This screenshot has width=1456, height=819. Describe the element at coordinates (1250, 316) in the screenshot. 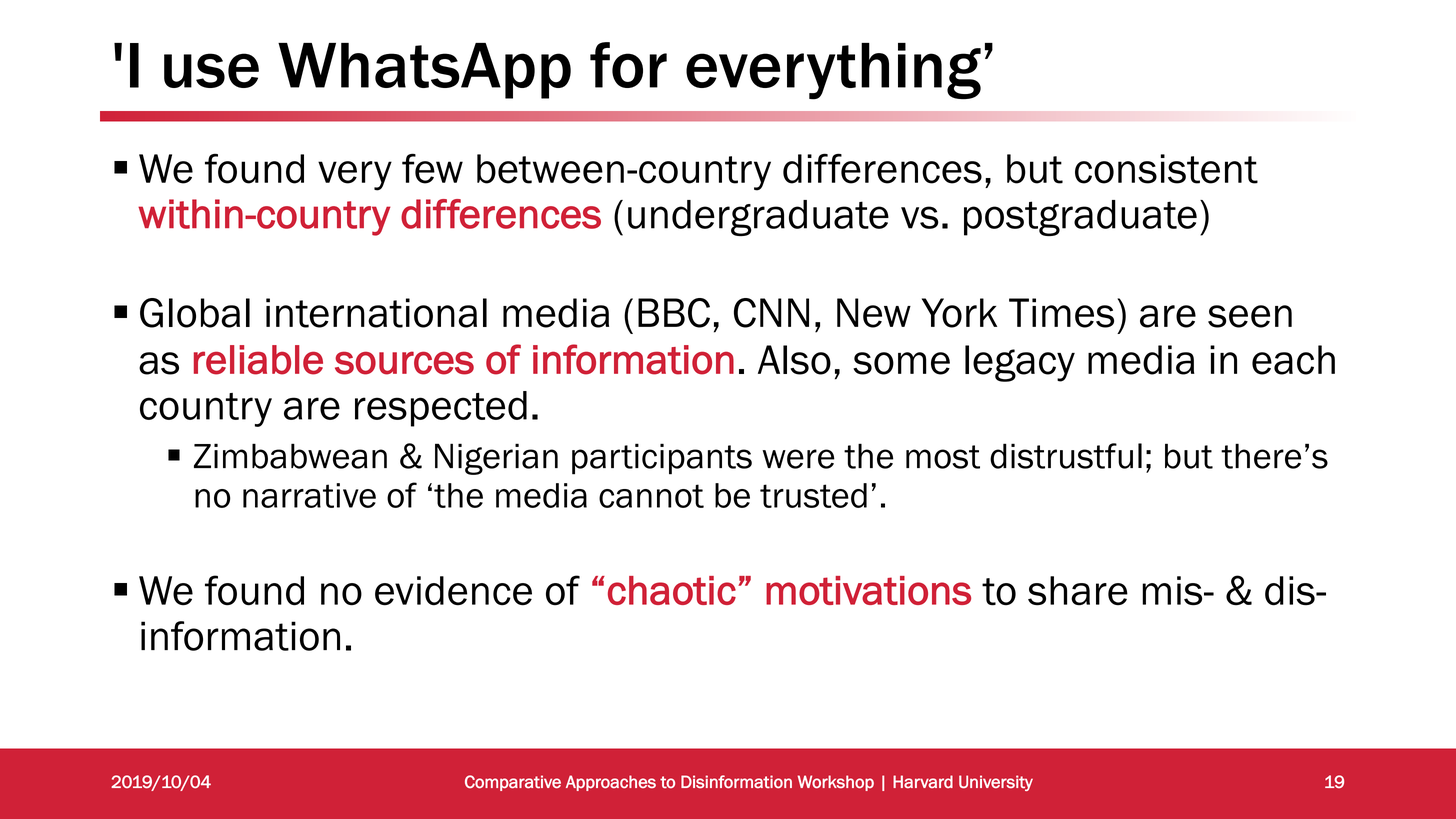

I see `seen` at that location.
